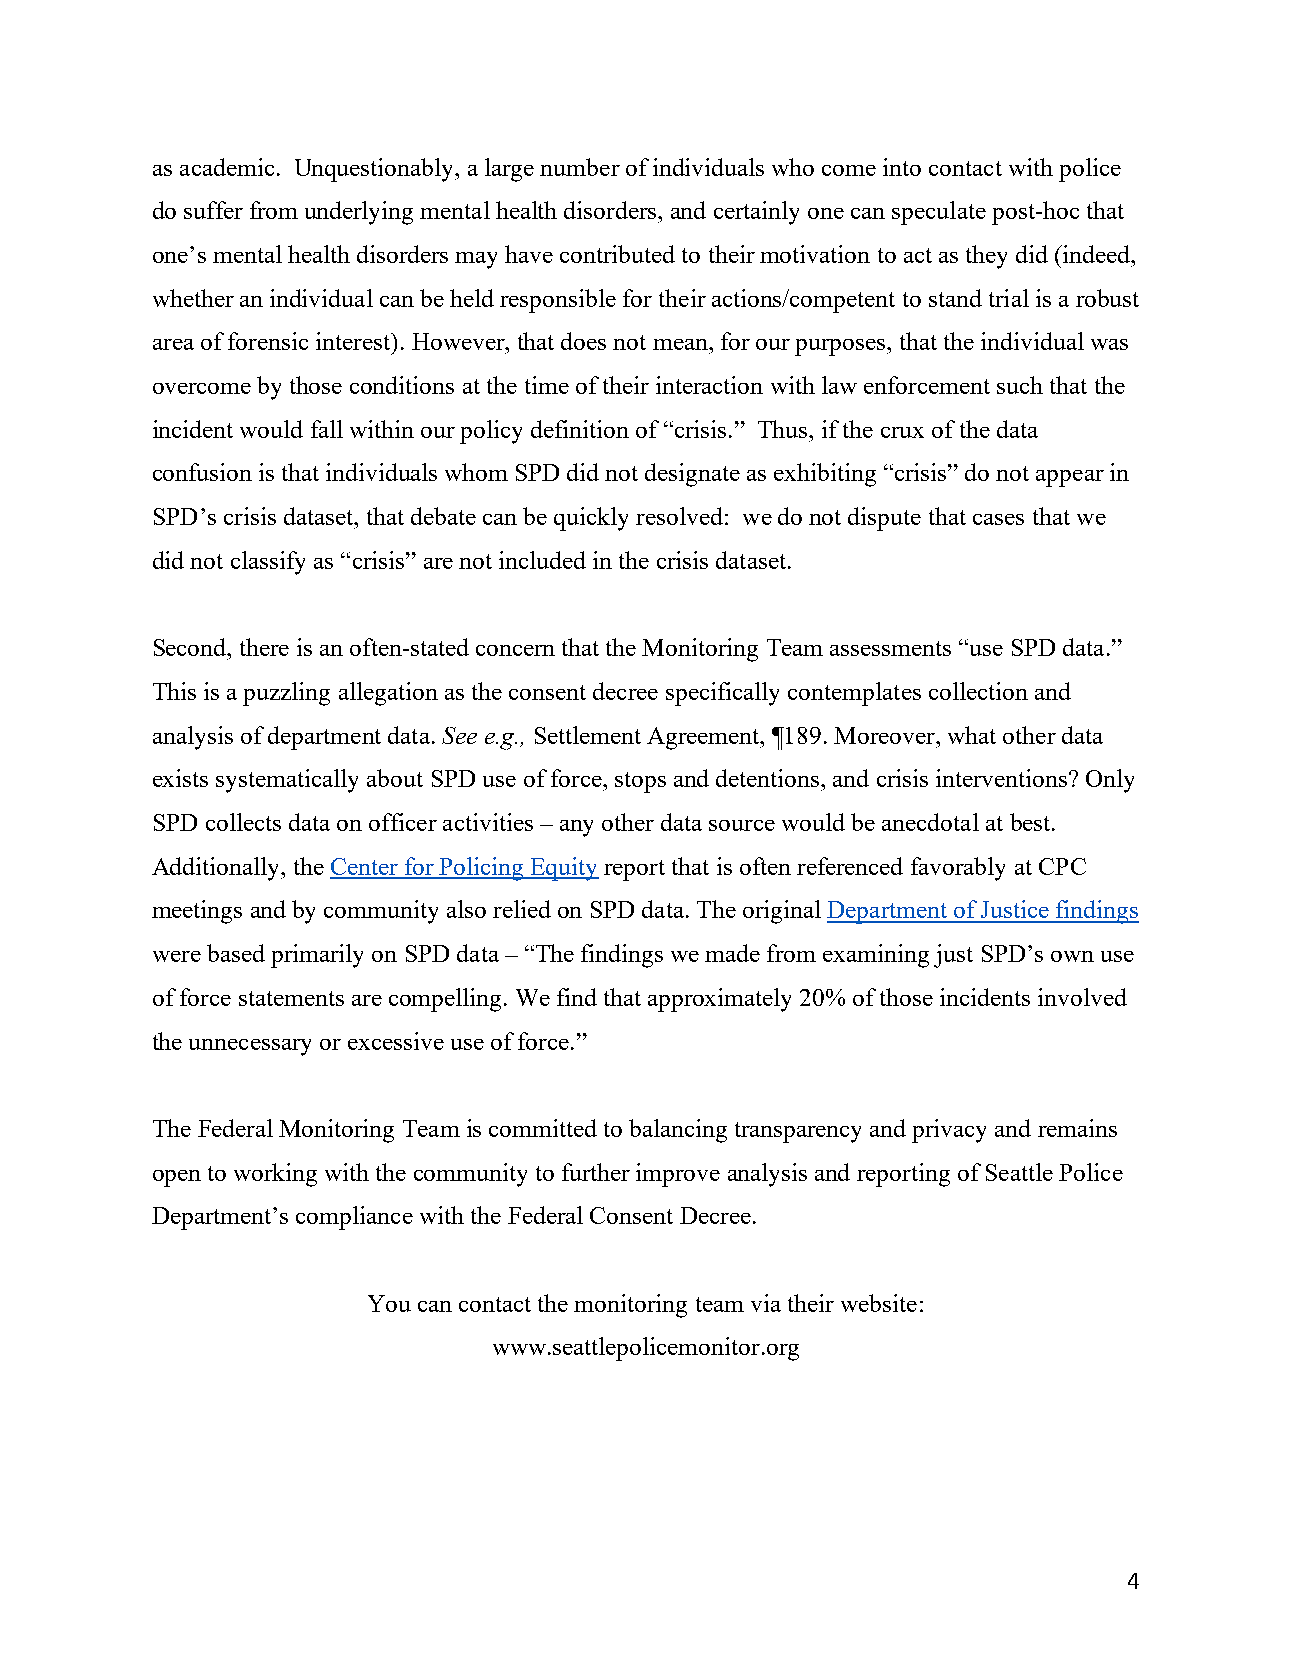 Image resolution: width=1292 pixels, height=1672 pixels. What do you see at coordinates (213, 210) in the image?
I see `suffer` at bounding box center [213, 210].
